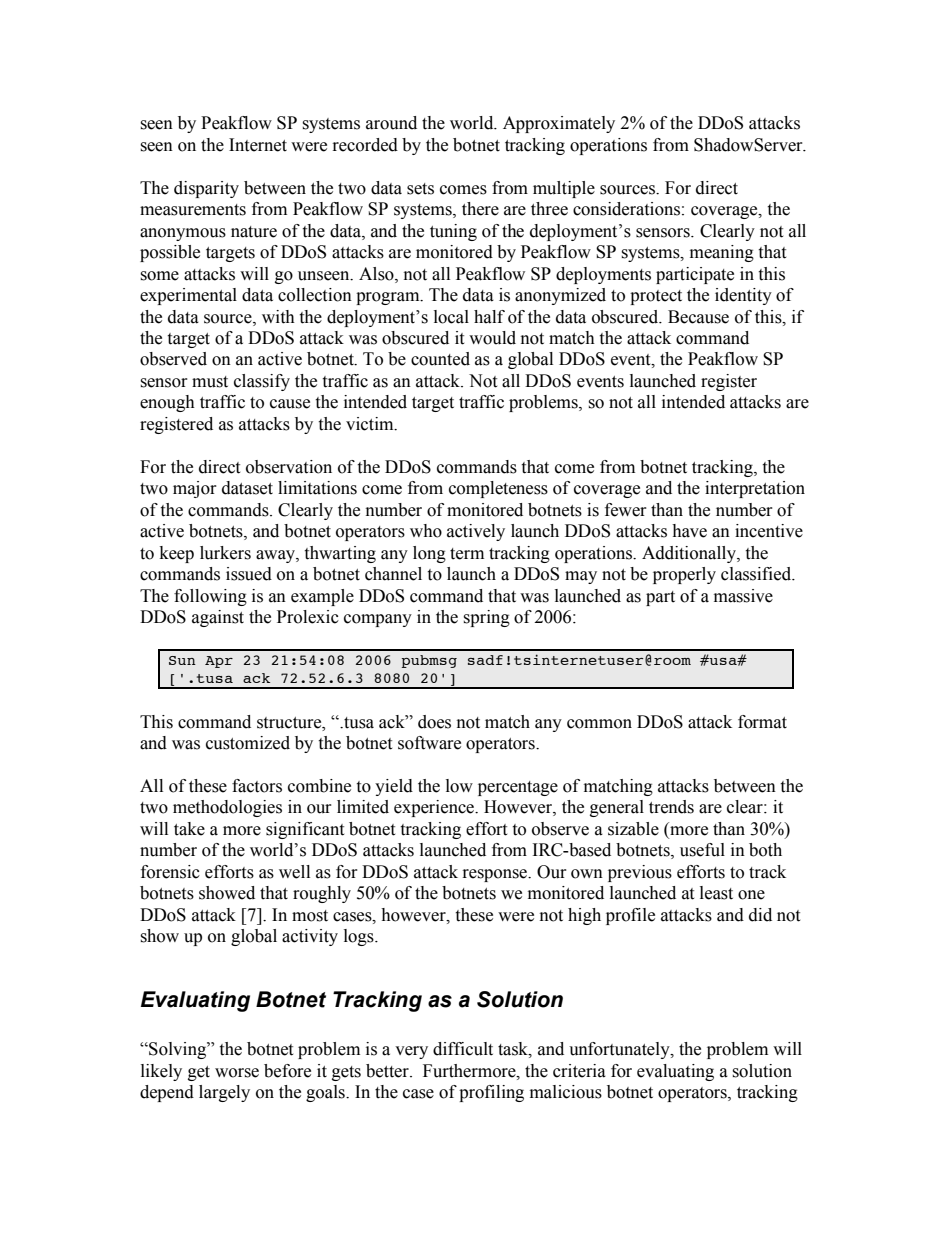  Describe the element at coordinates (498, 489) in the screenshot. I see `completeness` at that location.
